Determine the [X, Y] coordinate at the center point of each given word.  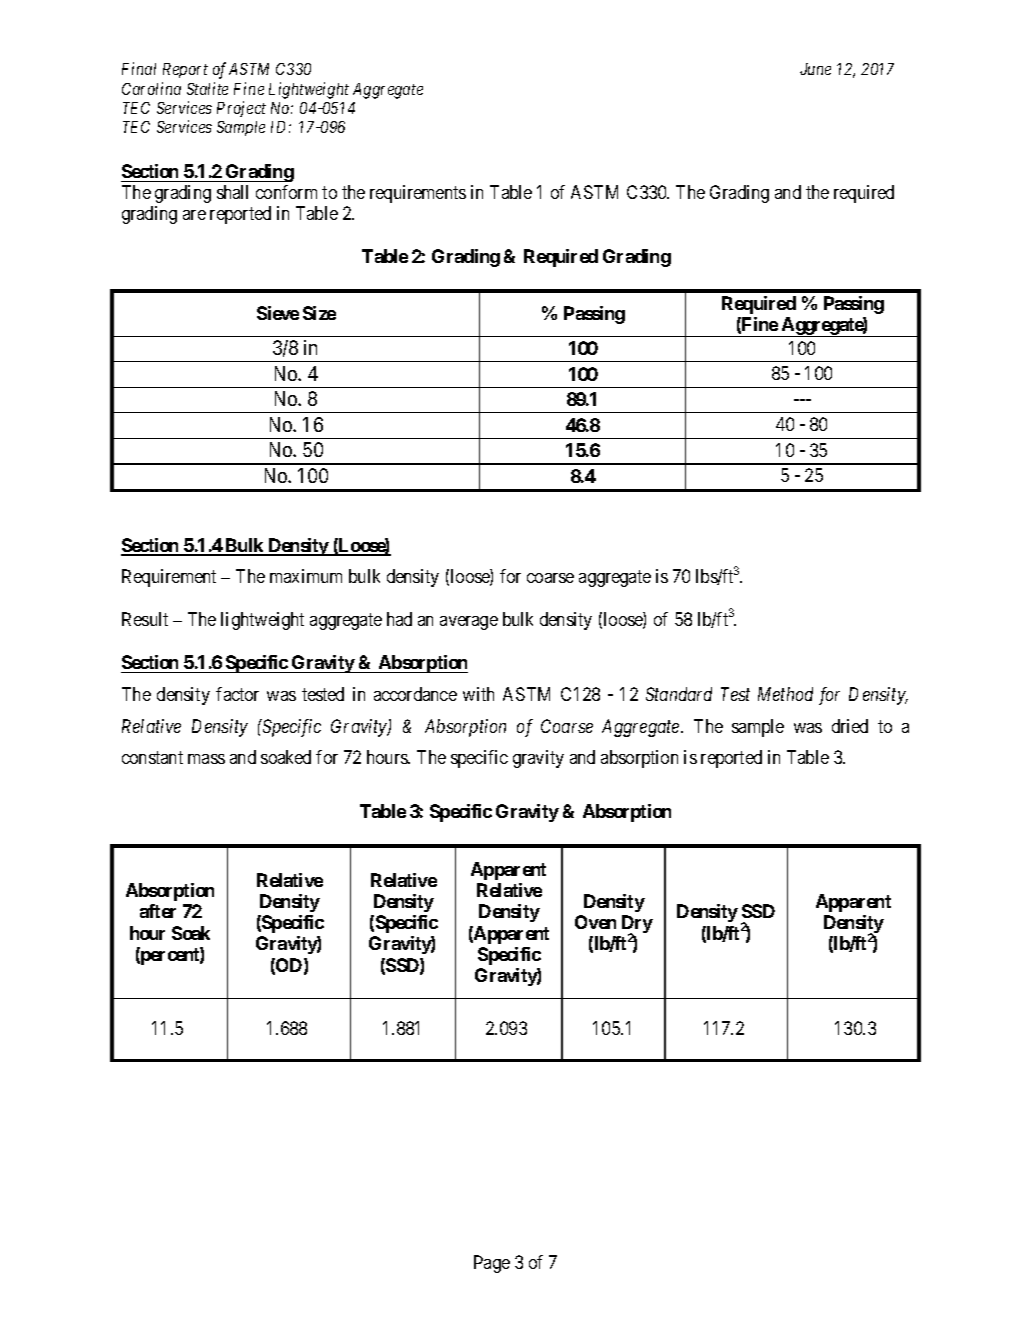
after [158, 911]
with [478, 694]
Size [319, 313]
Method [785, 694]
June [815, 69]
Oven [595, 922]
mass [206, 759]
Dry [637, 925]
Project [241, 109]
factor [237, 694]
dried [850, 726]
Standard [679, 694]
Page [492, 1264]
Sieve [278, 313]
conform [286, 192]
